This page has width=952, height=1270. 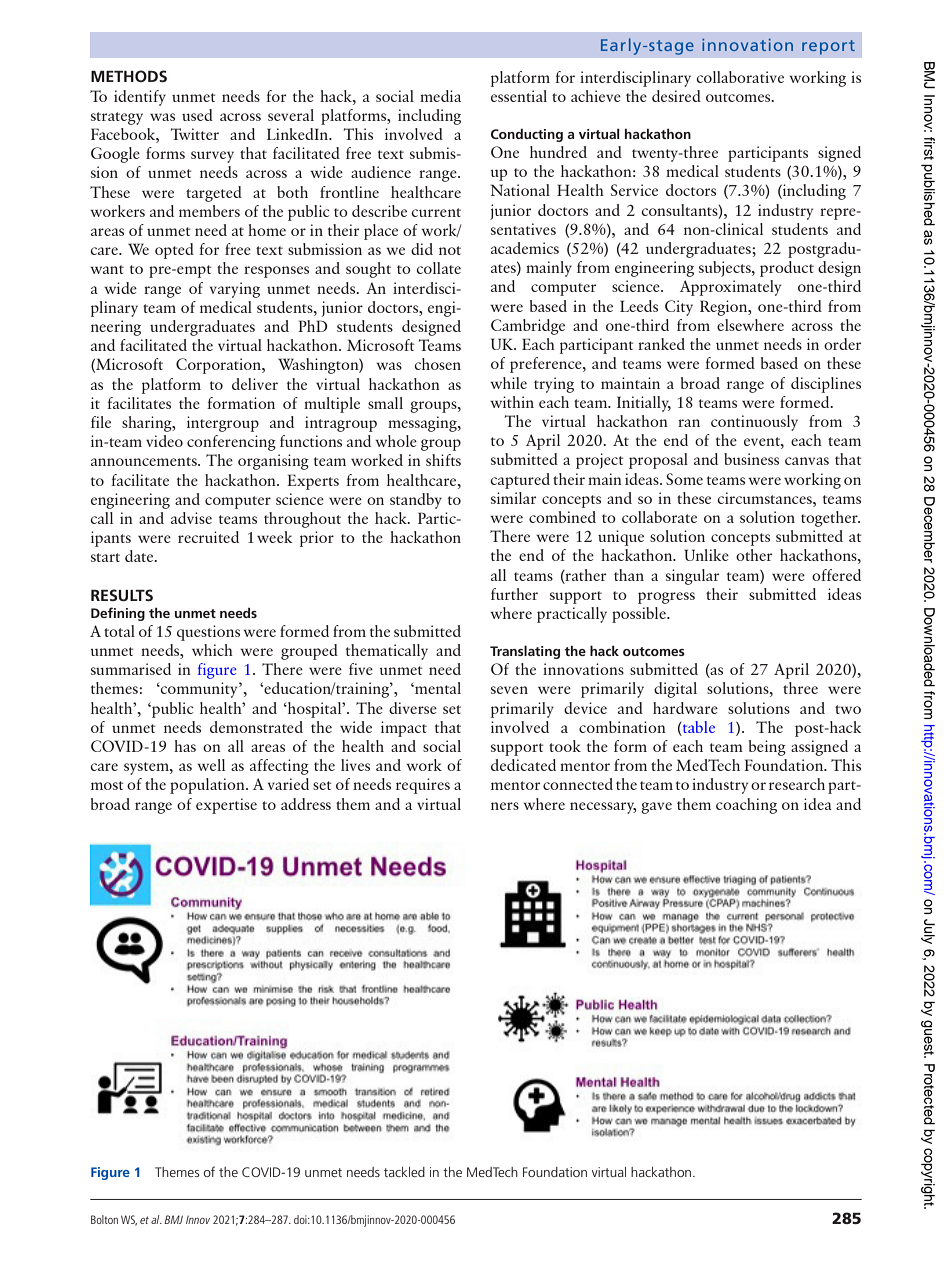 I want to click on Translating, so click(x=525, y=652).
